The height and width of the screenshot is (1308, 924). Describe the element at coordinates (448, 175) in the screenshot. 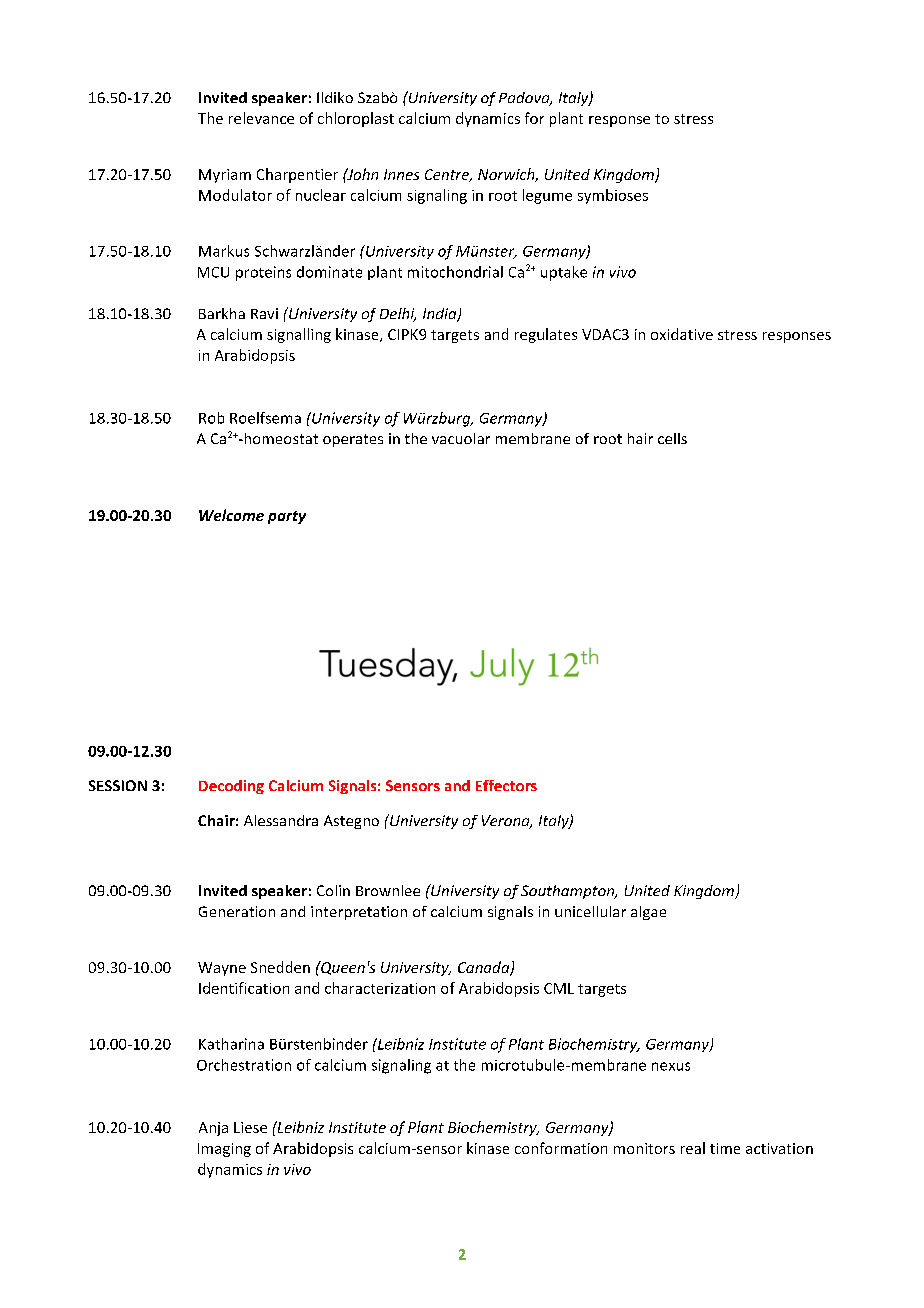

I see `Centre` at that location.
